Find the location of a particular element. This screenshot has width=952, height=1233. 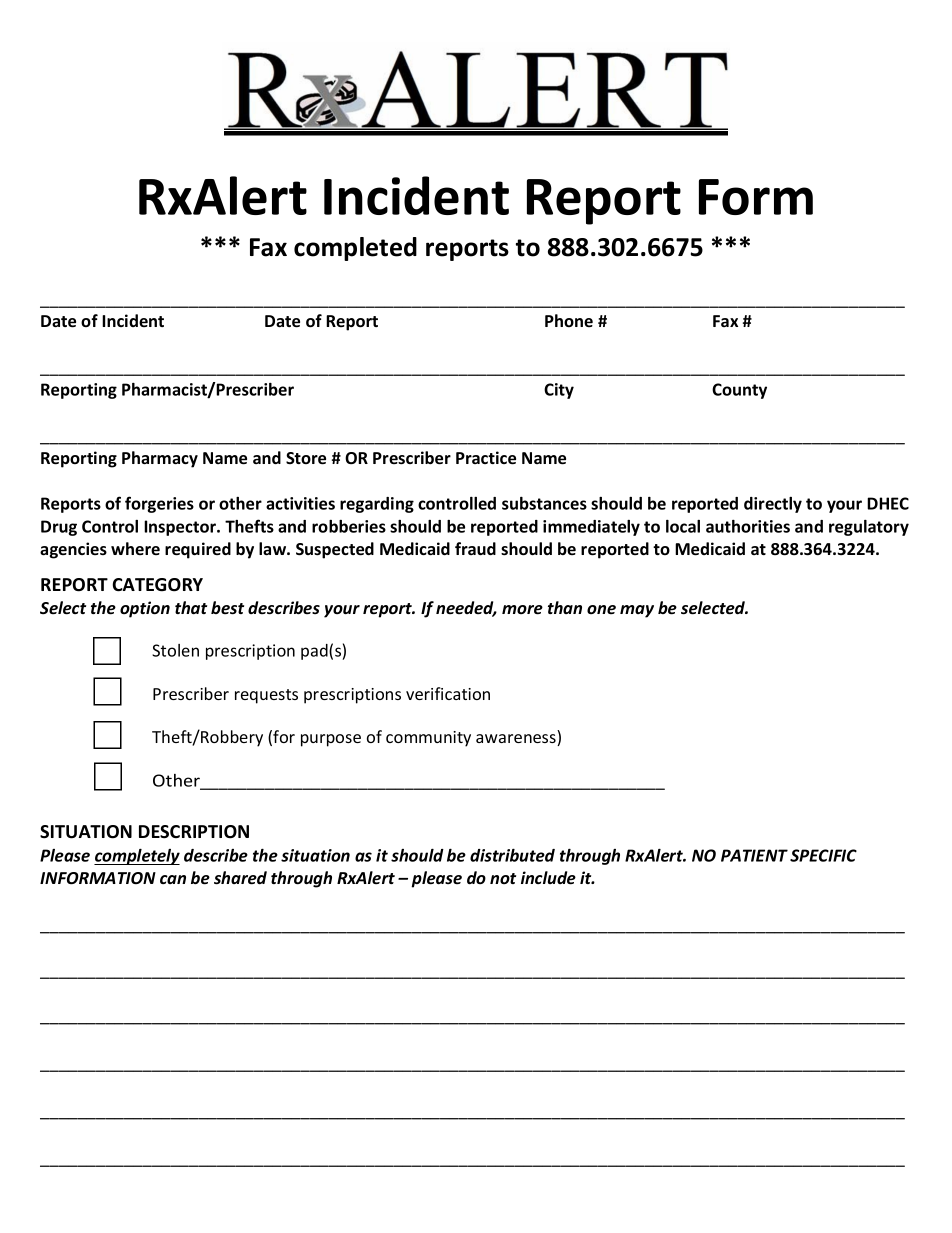

verification is located at coordinates (448, 693).
